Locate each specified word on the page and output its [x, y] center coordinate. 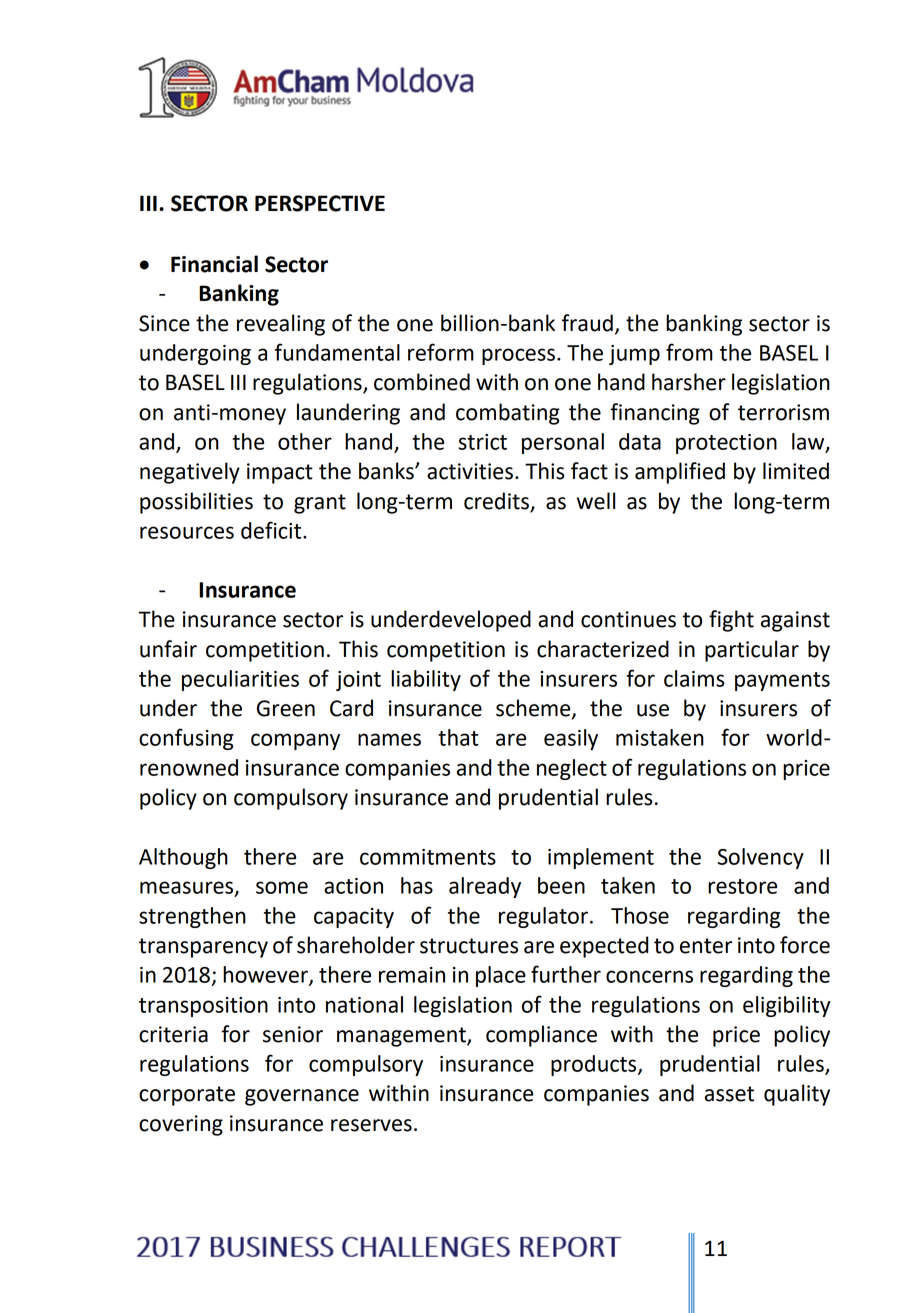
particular [752, 651]
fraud [587, 323]
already [485, 887]
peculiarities [240, 680]
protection [726, 444]
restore [742, 886]
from [689, 352]
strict [482, 442]
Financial [214, 264]
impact [280, 473]
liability [426, 680]
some [282, 887]
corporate [187, 1096]
